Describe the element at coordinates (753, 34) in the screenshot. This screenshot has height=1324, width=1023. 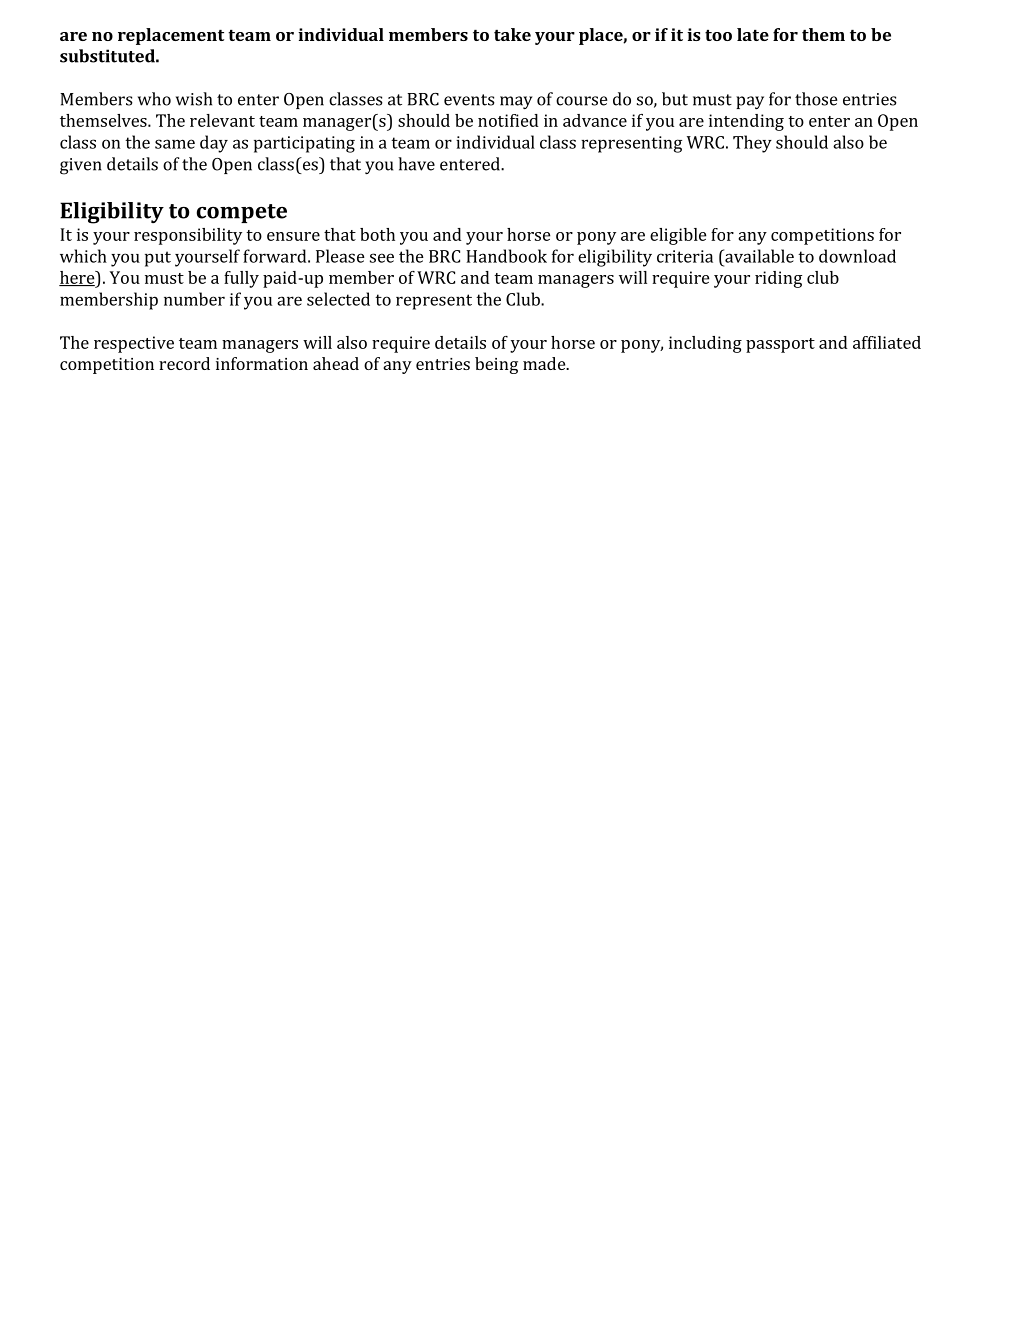
I see `late` at that location.
